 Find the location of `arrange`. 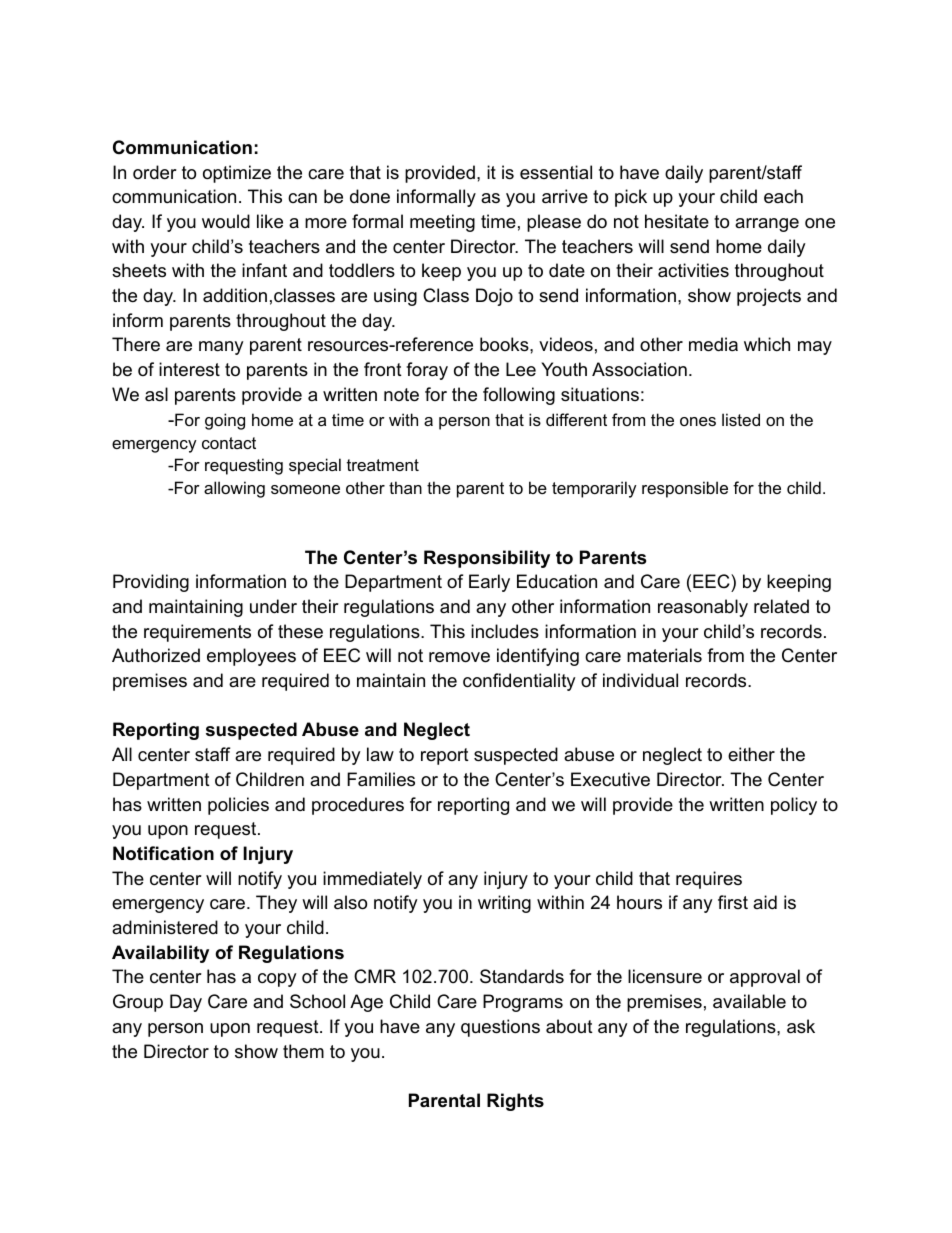

arrange is located at coordinates (767, 225).
